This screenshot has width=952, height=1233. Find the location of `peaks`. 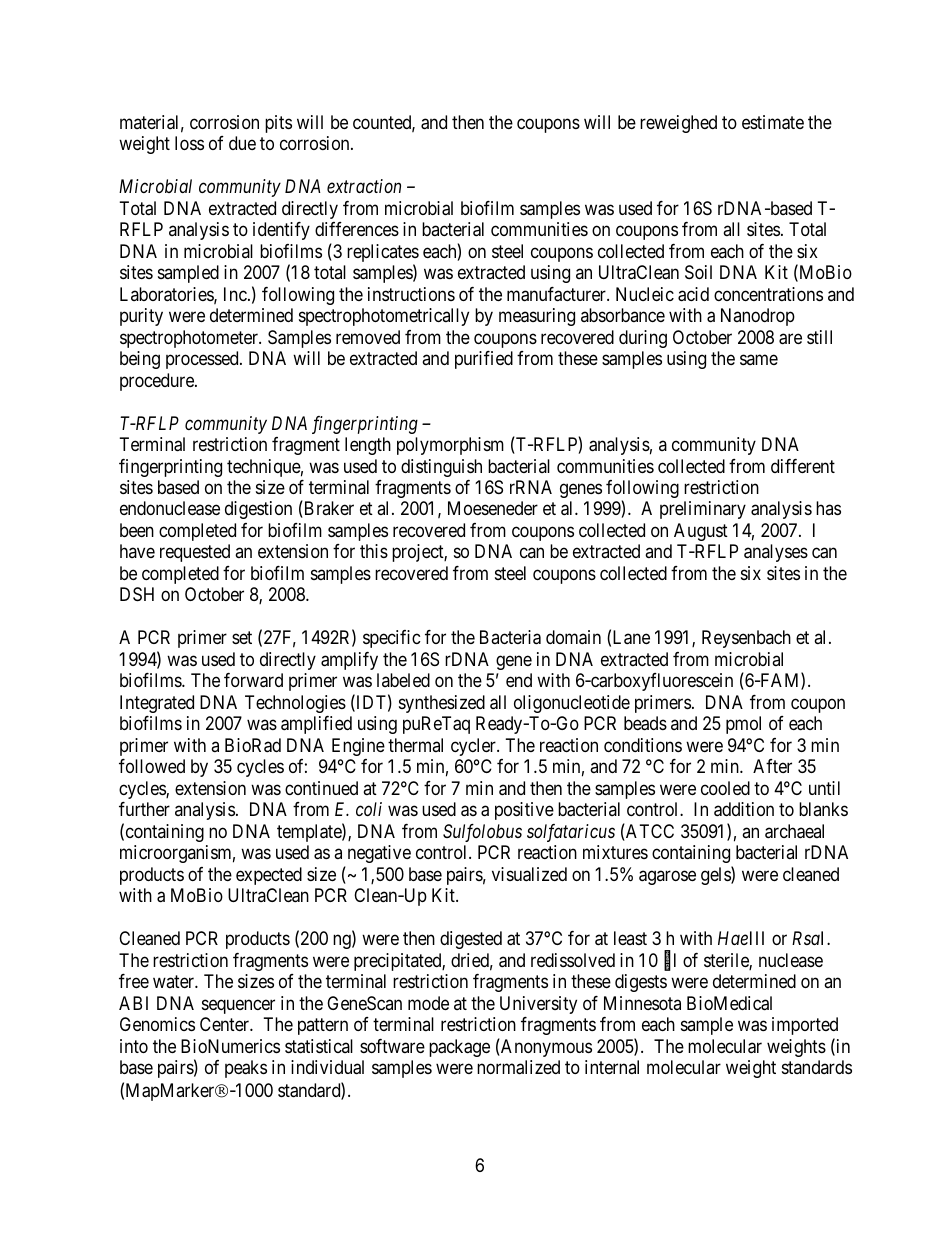

peaks is located at coordinates (246, 1069).
